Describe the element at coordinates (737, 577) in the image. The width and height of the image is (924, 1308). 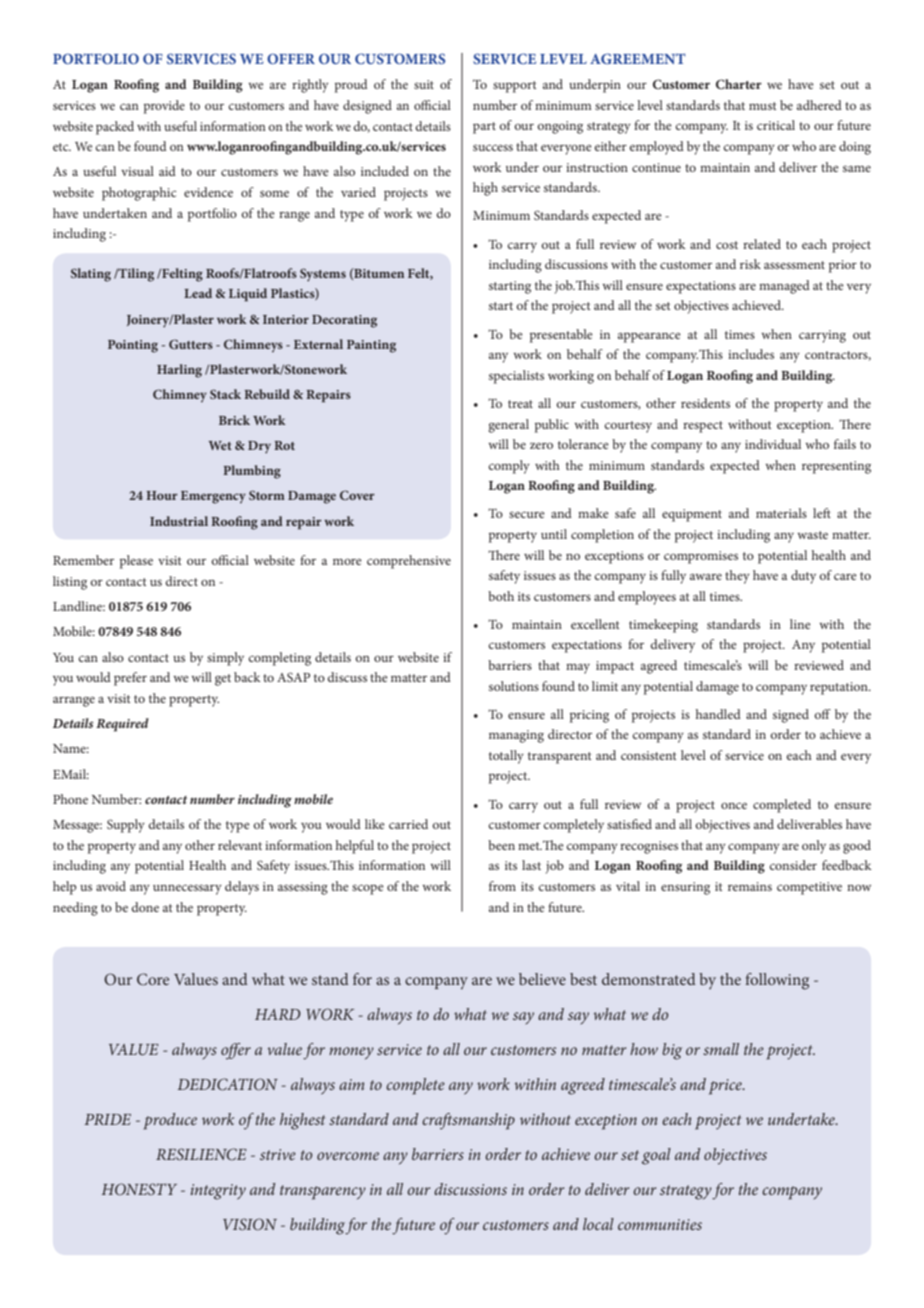
I see `they` at that location.
